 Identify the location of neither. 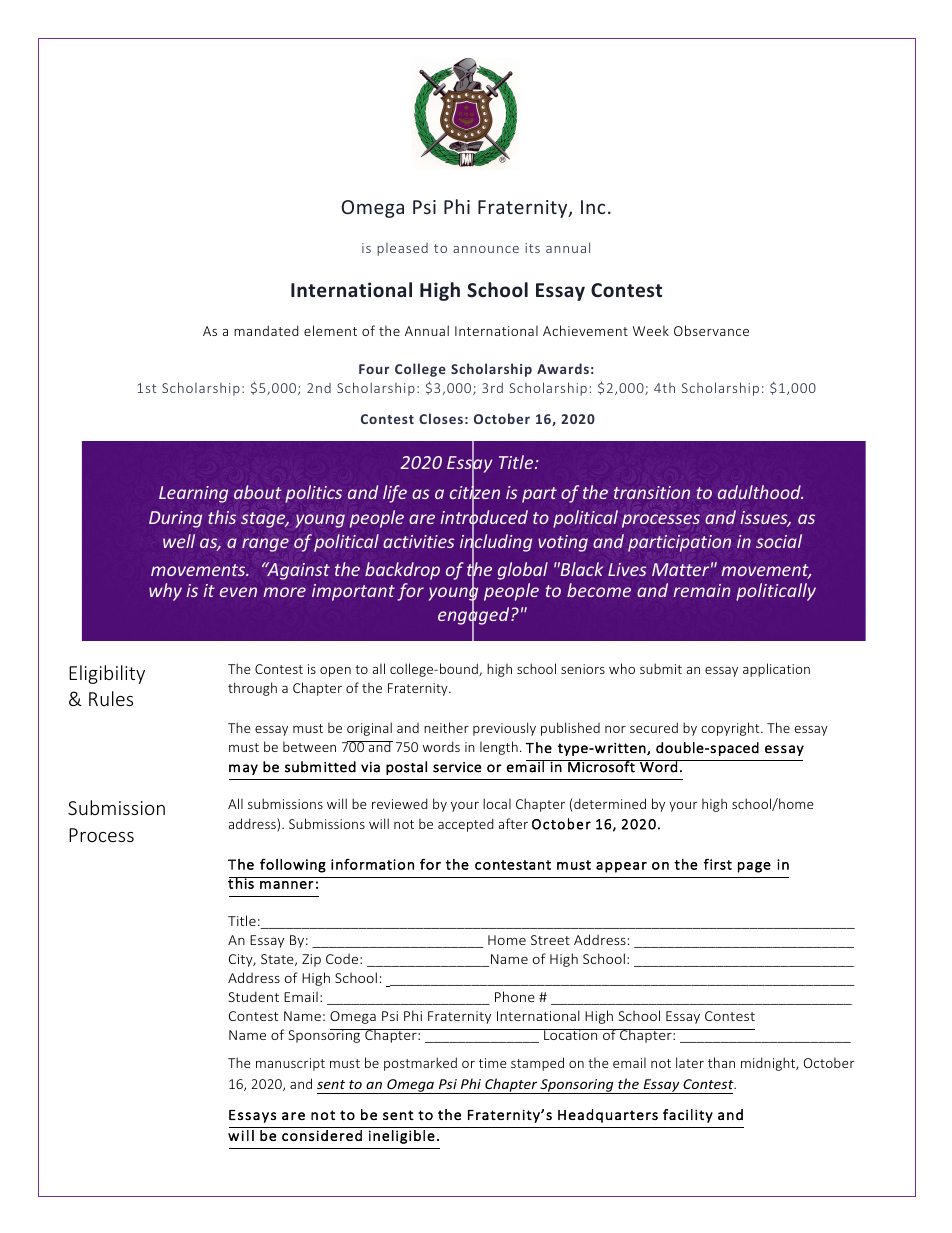
(446, 727).
